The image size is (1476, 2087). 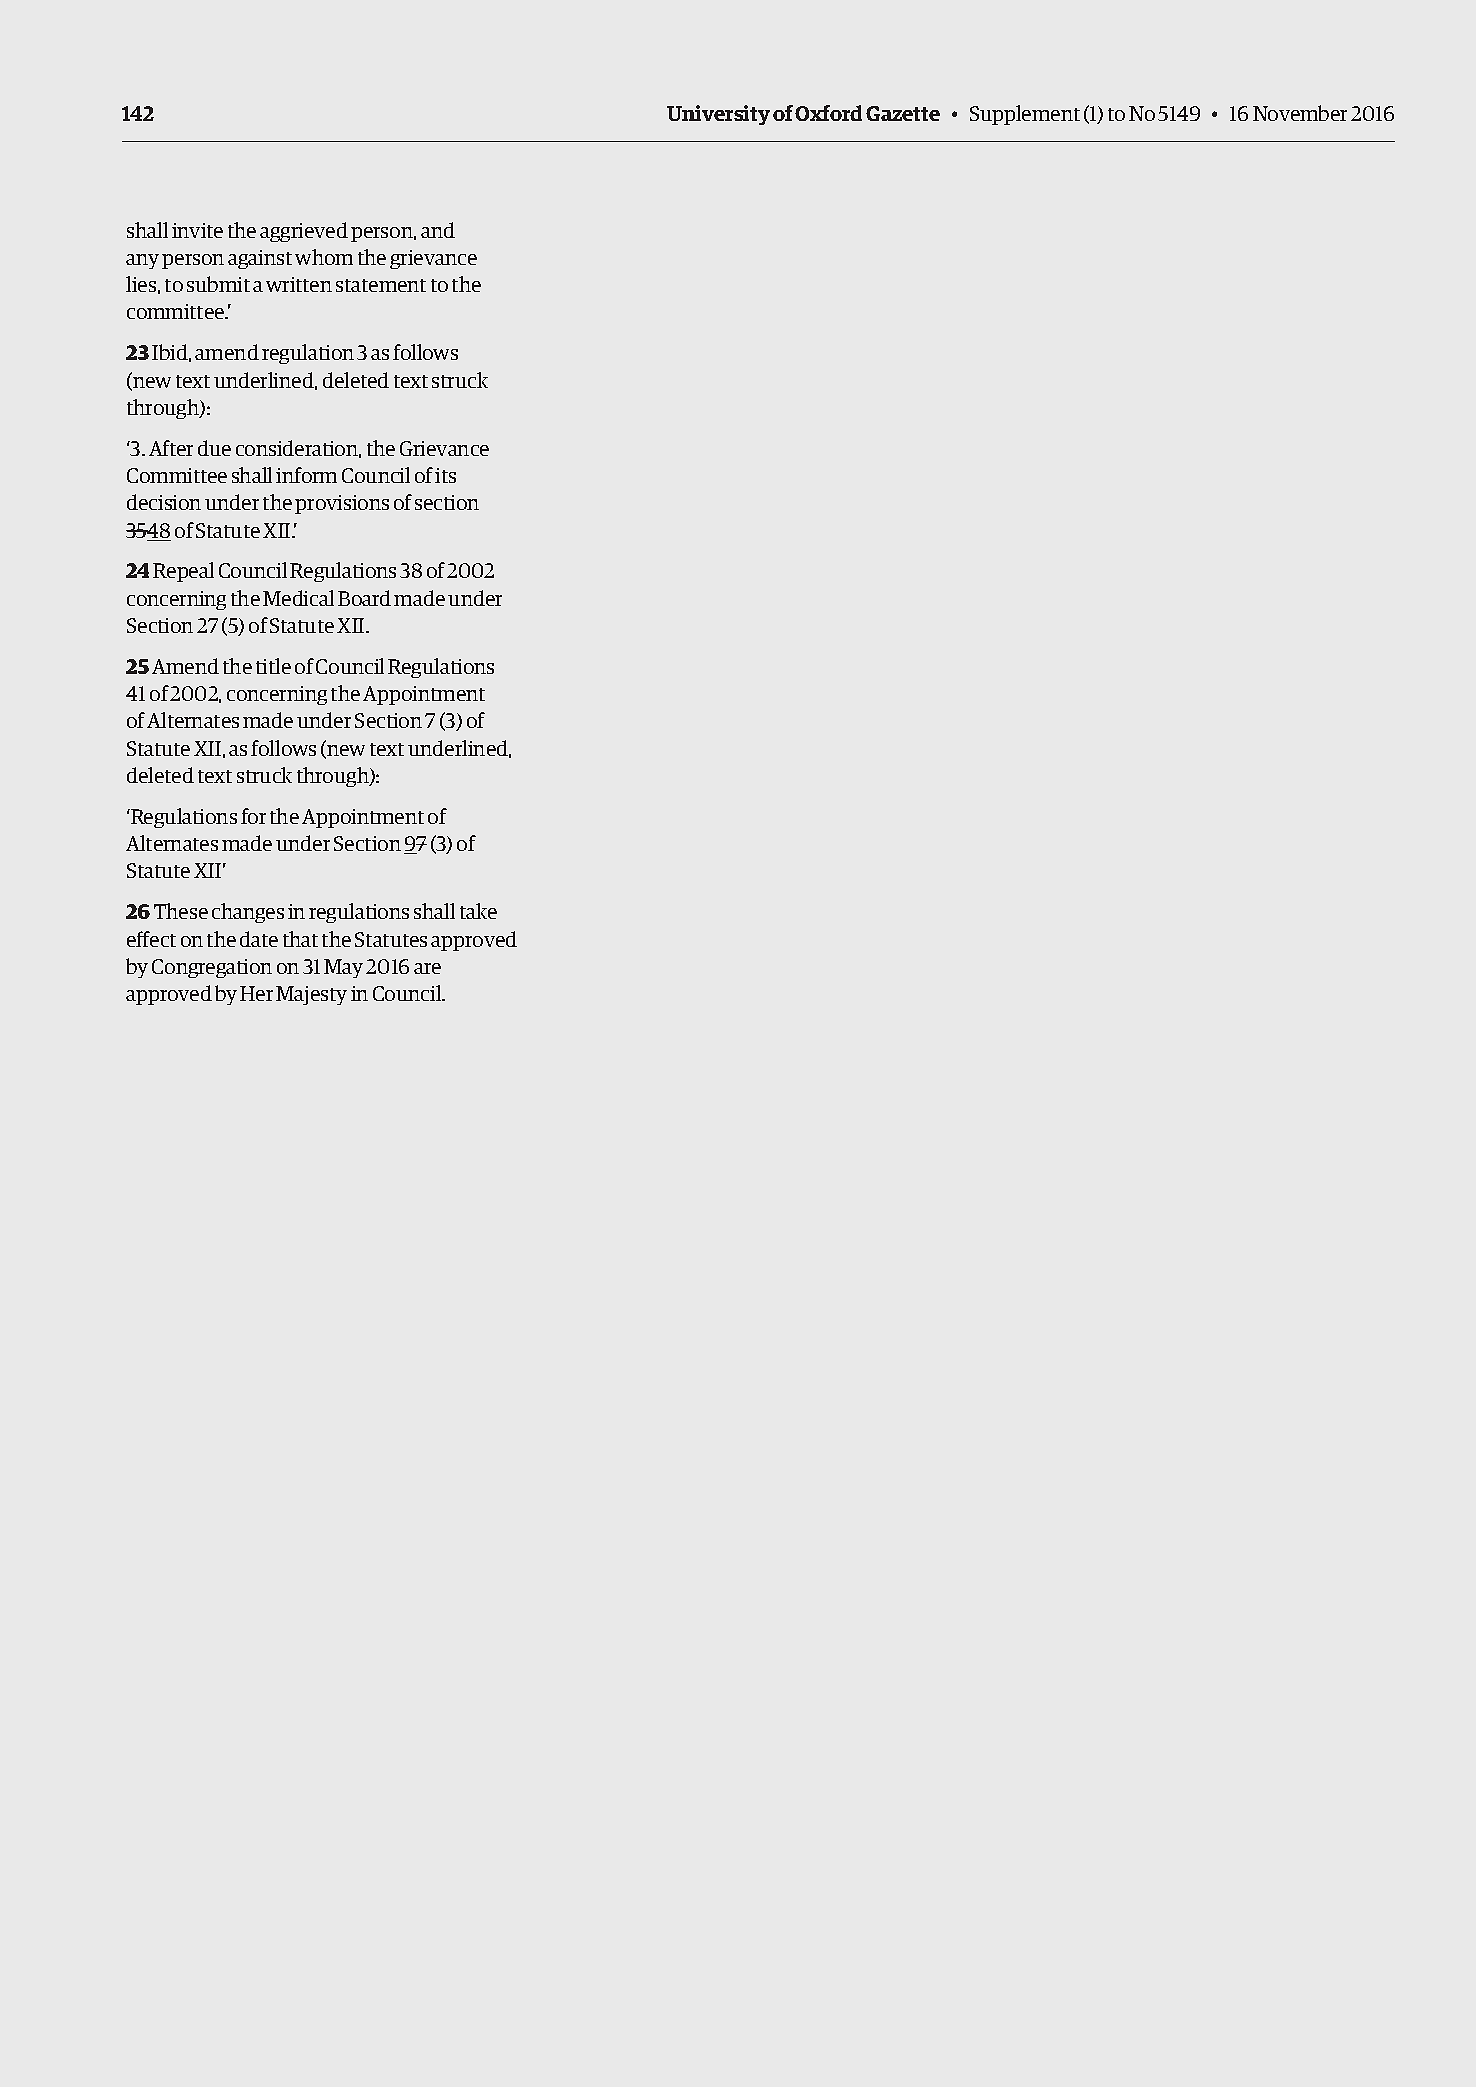 I want to click on University, so click(x=718, y=115).
